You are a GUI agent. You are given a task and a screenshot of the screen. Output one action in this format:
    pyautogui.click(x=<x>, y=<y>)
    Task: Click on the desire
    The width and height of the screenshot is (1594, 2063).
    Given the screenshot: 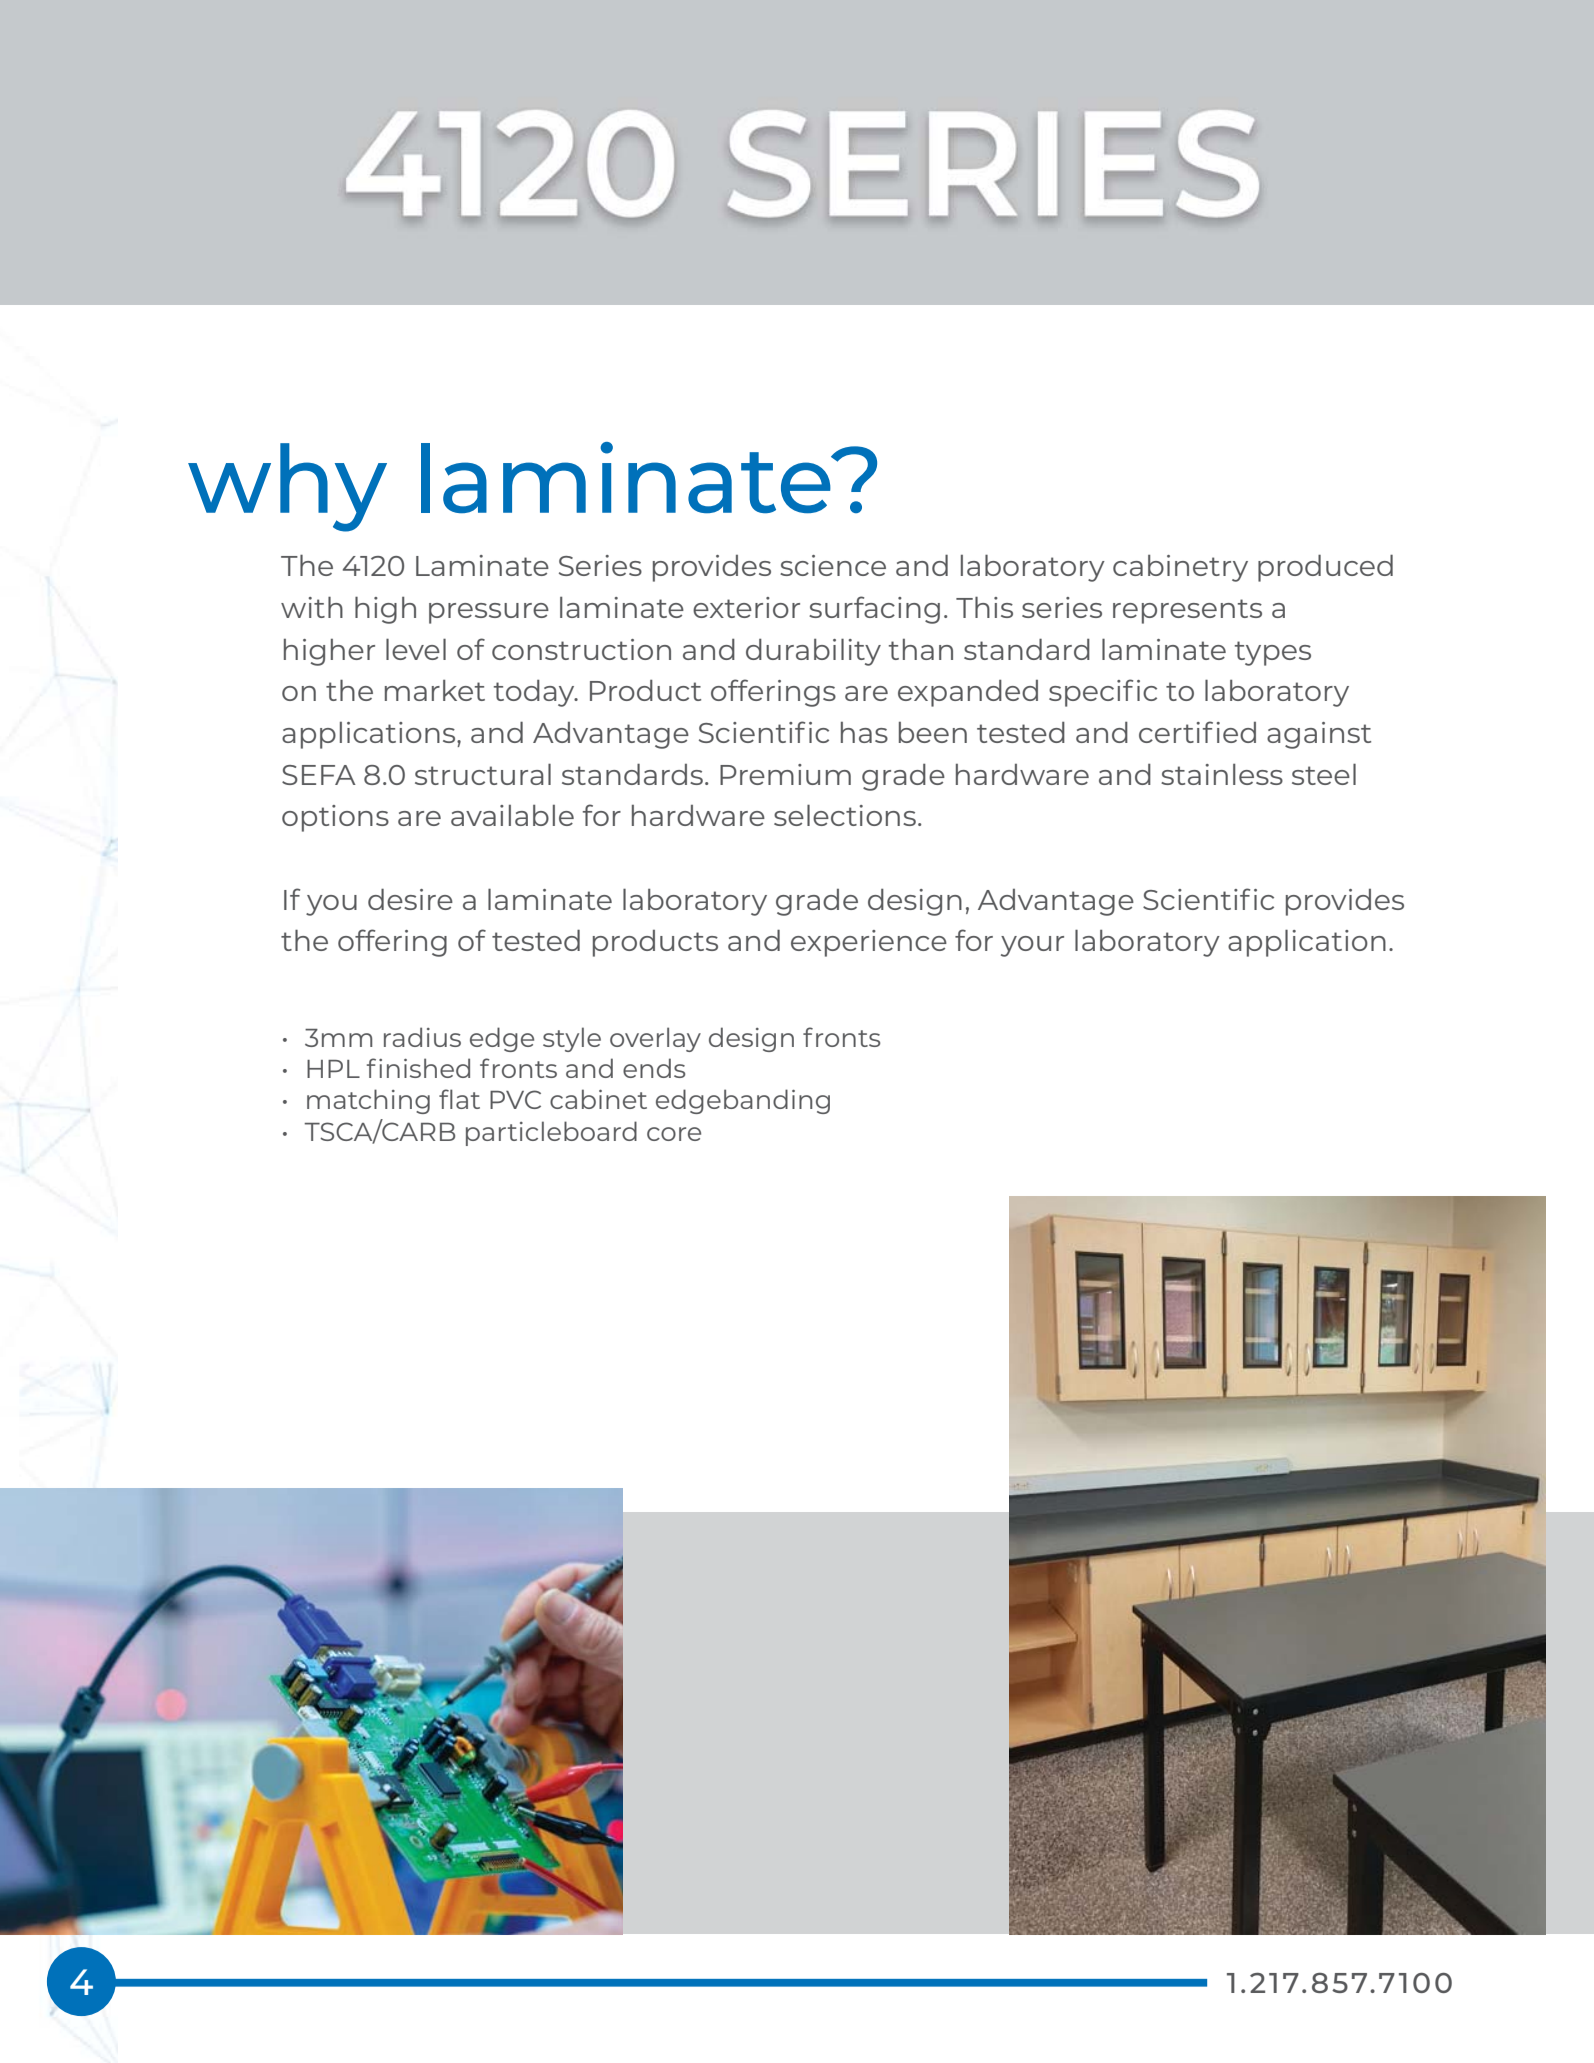 What is the action you would take?
    pyautogui.click(x=410, y=899)
